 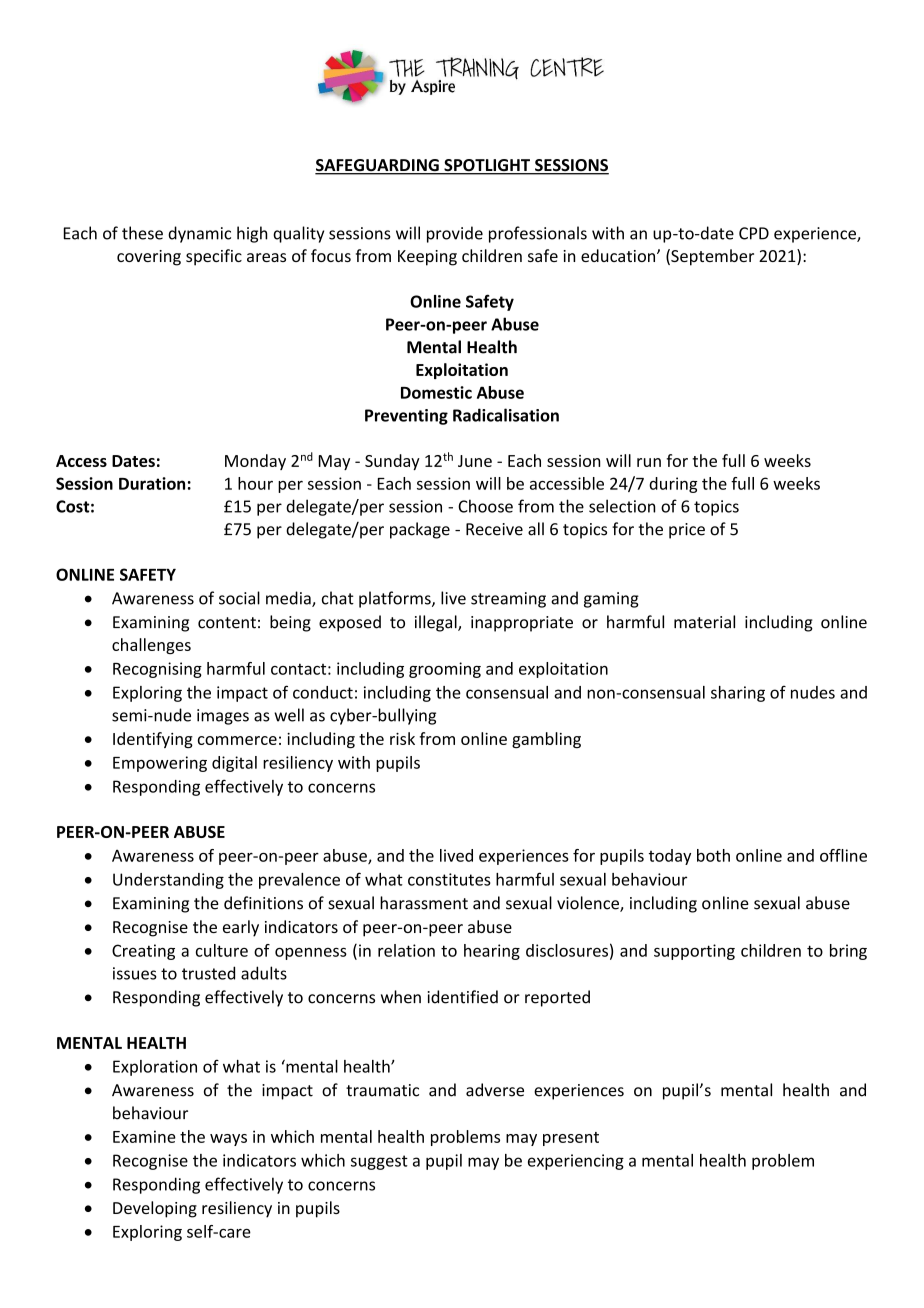 What do you see at coordinates (199, 234) in the document?
I see `dynamic` at bounding box center [199, 234].
